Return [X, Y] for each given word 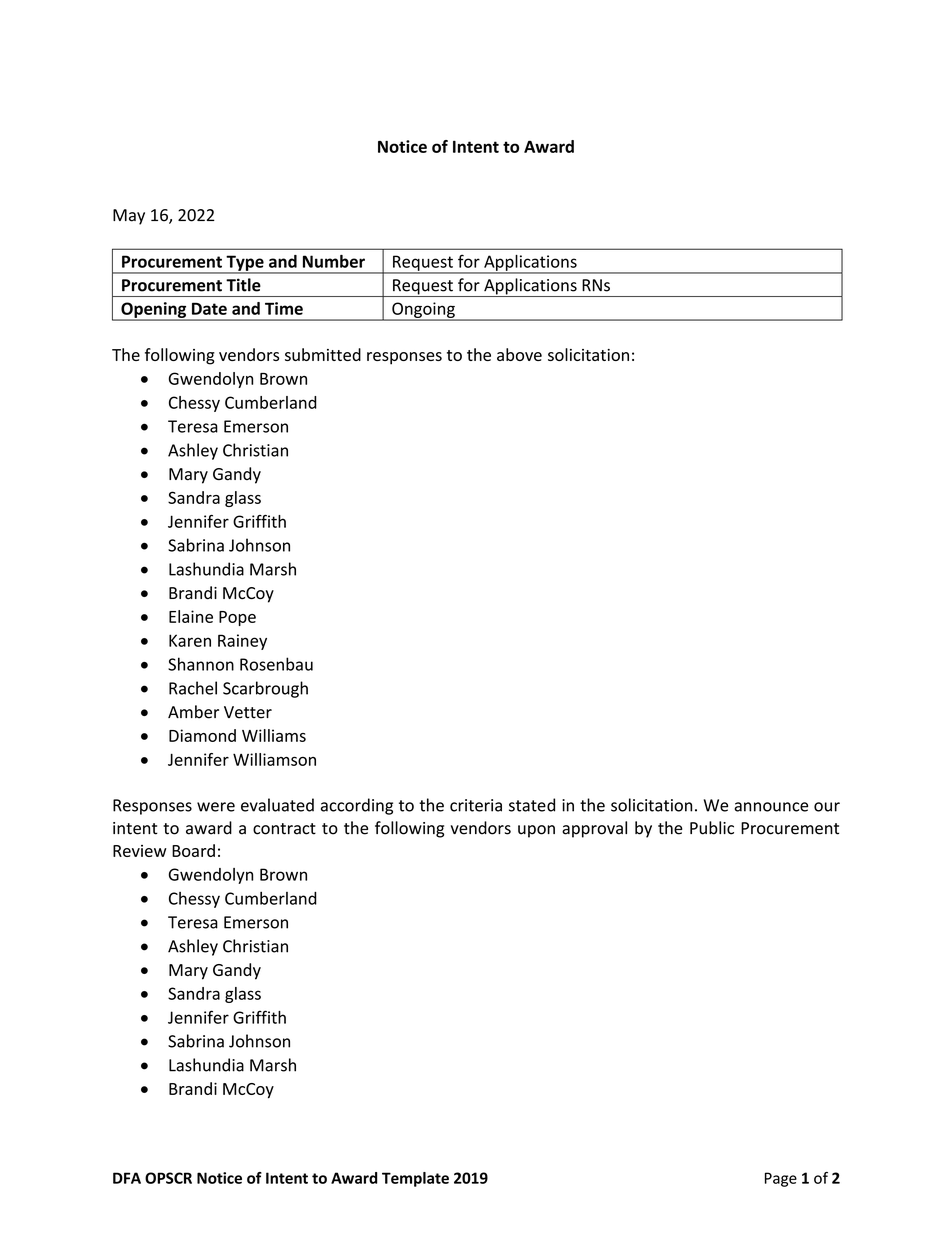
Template [415, 1179]
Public [712, 828]
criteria [476, 805]
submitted [323, 354]
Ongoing [423, 311]
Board [193, 850]
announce [771, 807]
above [519, 354]
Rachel [193, 688]
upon [536, 831]
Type [245, 264]
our [827, 807]
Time [284, 308]
